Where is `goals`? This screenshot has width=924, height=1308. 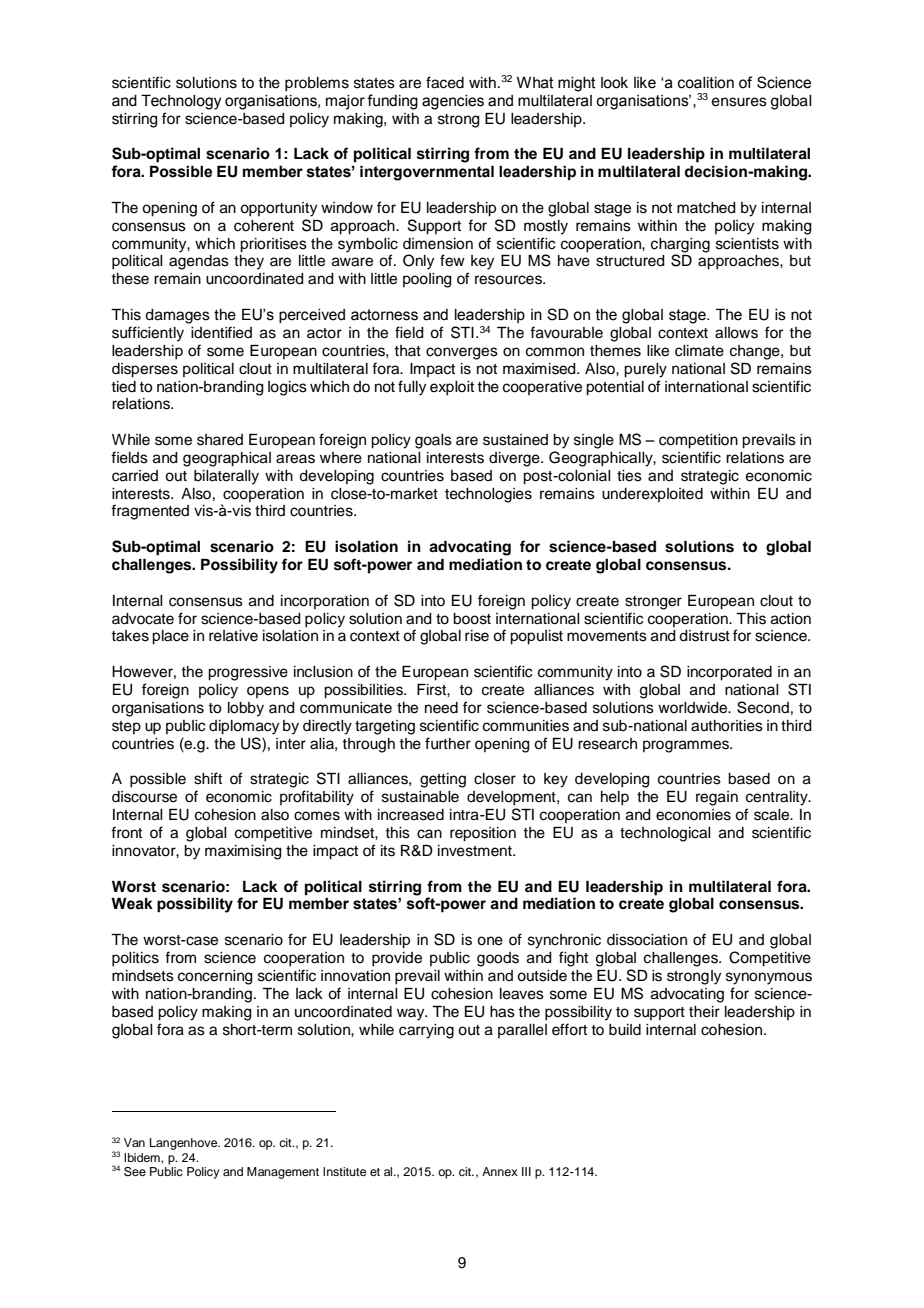 goals is located at coordinates (433, 441).
